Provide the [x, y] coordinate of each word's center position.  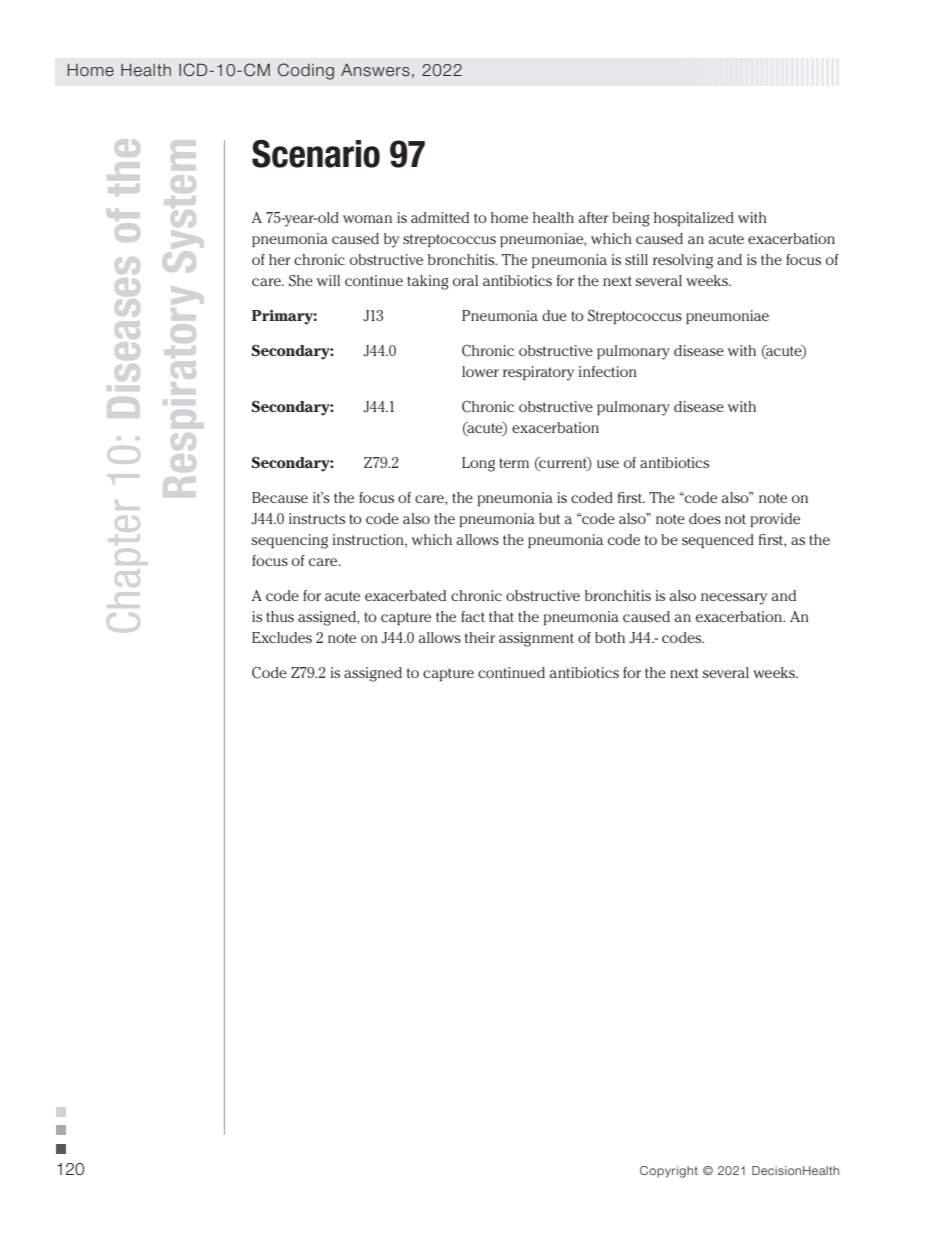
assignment [536, 639]
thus [280, 616]
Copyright [669, 1172]
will [328, 280]
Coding [306, 71]
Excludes [282, 637]
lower [480, 371]
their [480, 637]
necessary [734, 599]
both [610, 637]
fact [473, 616]
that [501, 616]
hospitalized [694, 219]
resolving [683, 261]
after [594, 217]
